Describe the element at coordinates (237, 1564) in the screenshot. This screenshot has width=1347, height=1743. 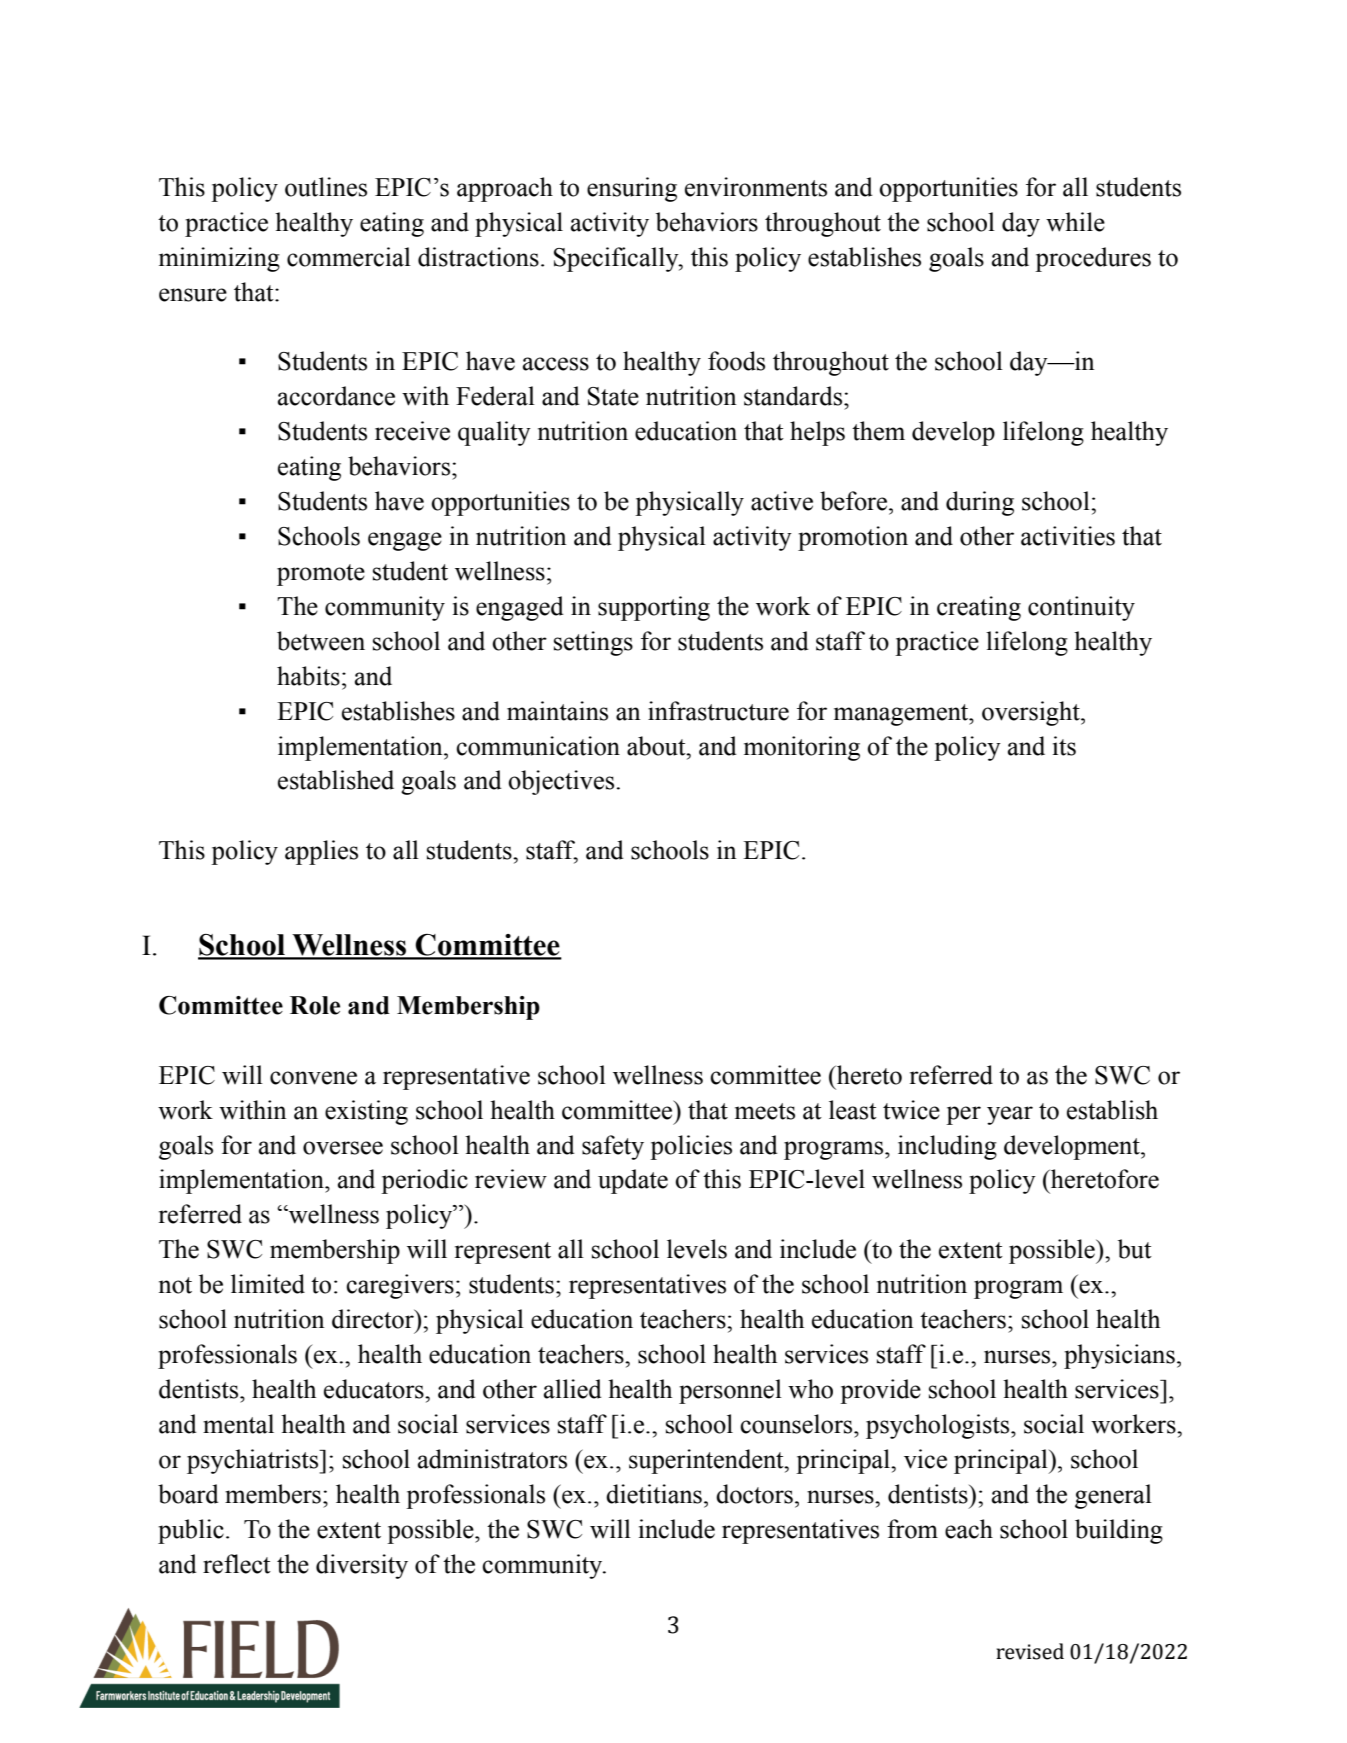
I see `reflect` at that location.
